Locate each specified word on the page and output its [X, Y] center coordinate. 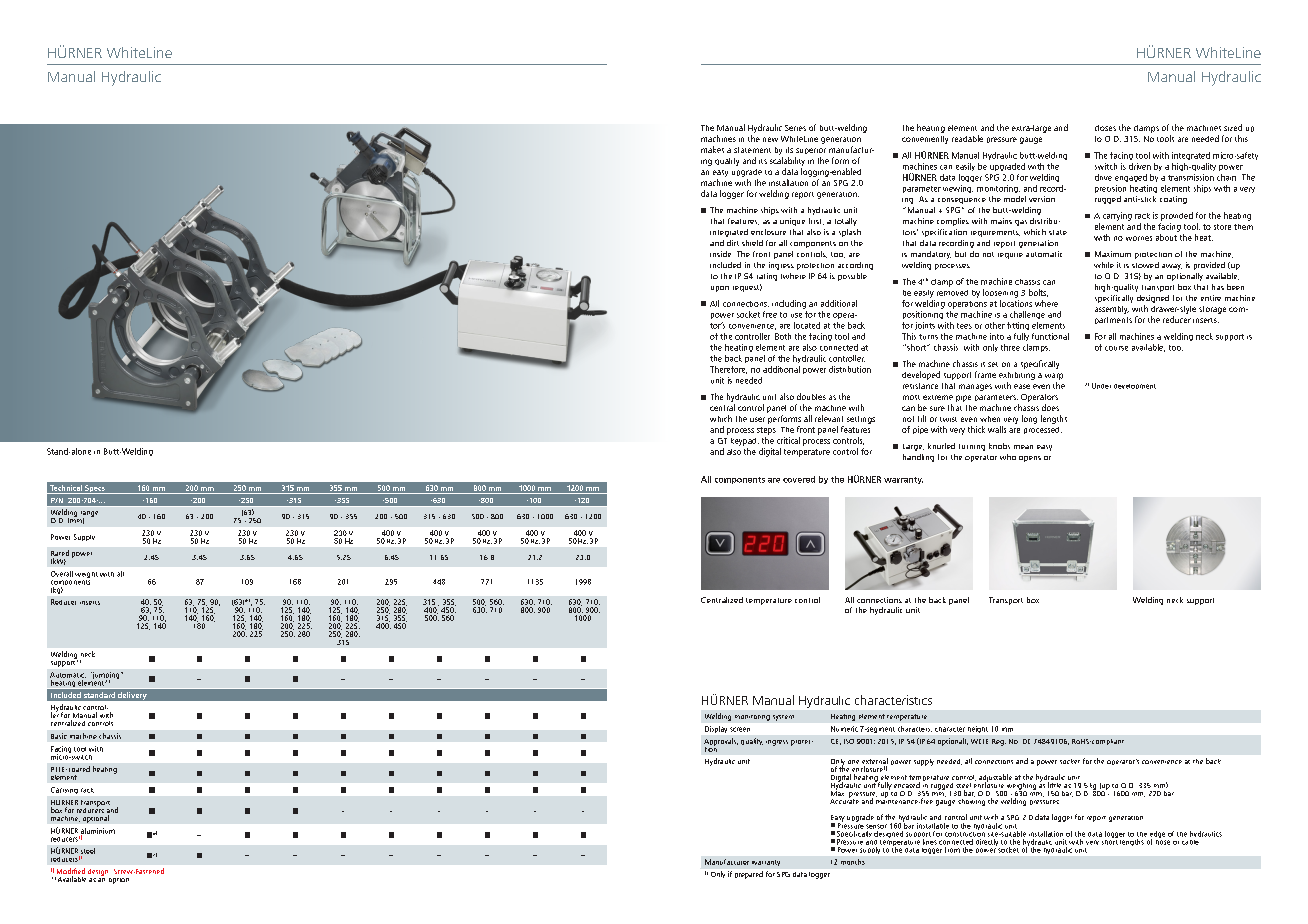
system [783, 718]
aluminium [98, 832]
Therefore [728, 370]
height [978, 729]
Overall [62, 574]
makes [712, 149]
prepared [749, 875]
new [770, 139]
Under [1101, 386]
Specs [95, 489]
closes [1105, 128]
